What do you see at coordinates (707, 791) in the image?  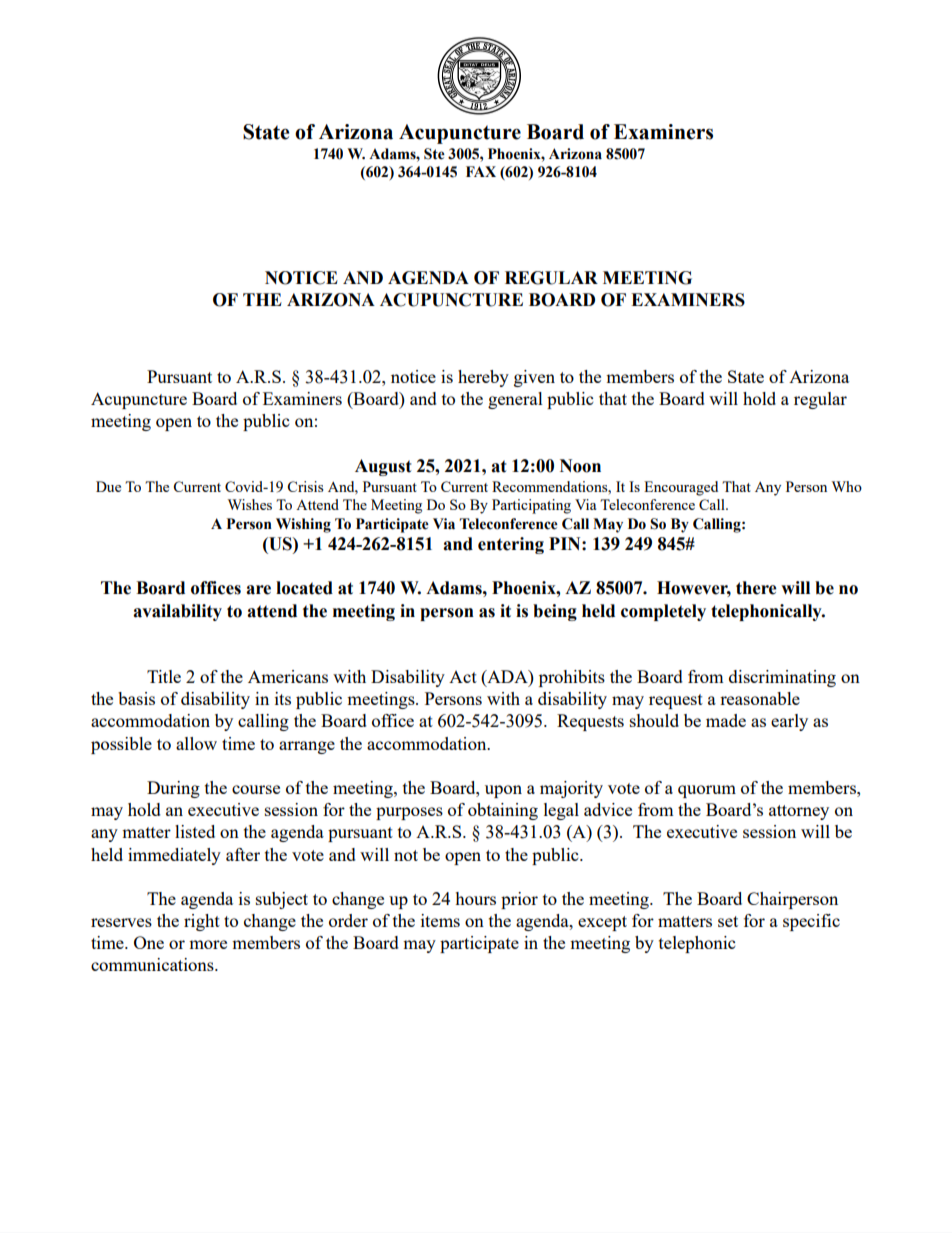 I see `quorum` at bounding box center [707, 791].
